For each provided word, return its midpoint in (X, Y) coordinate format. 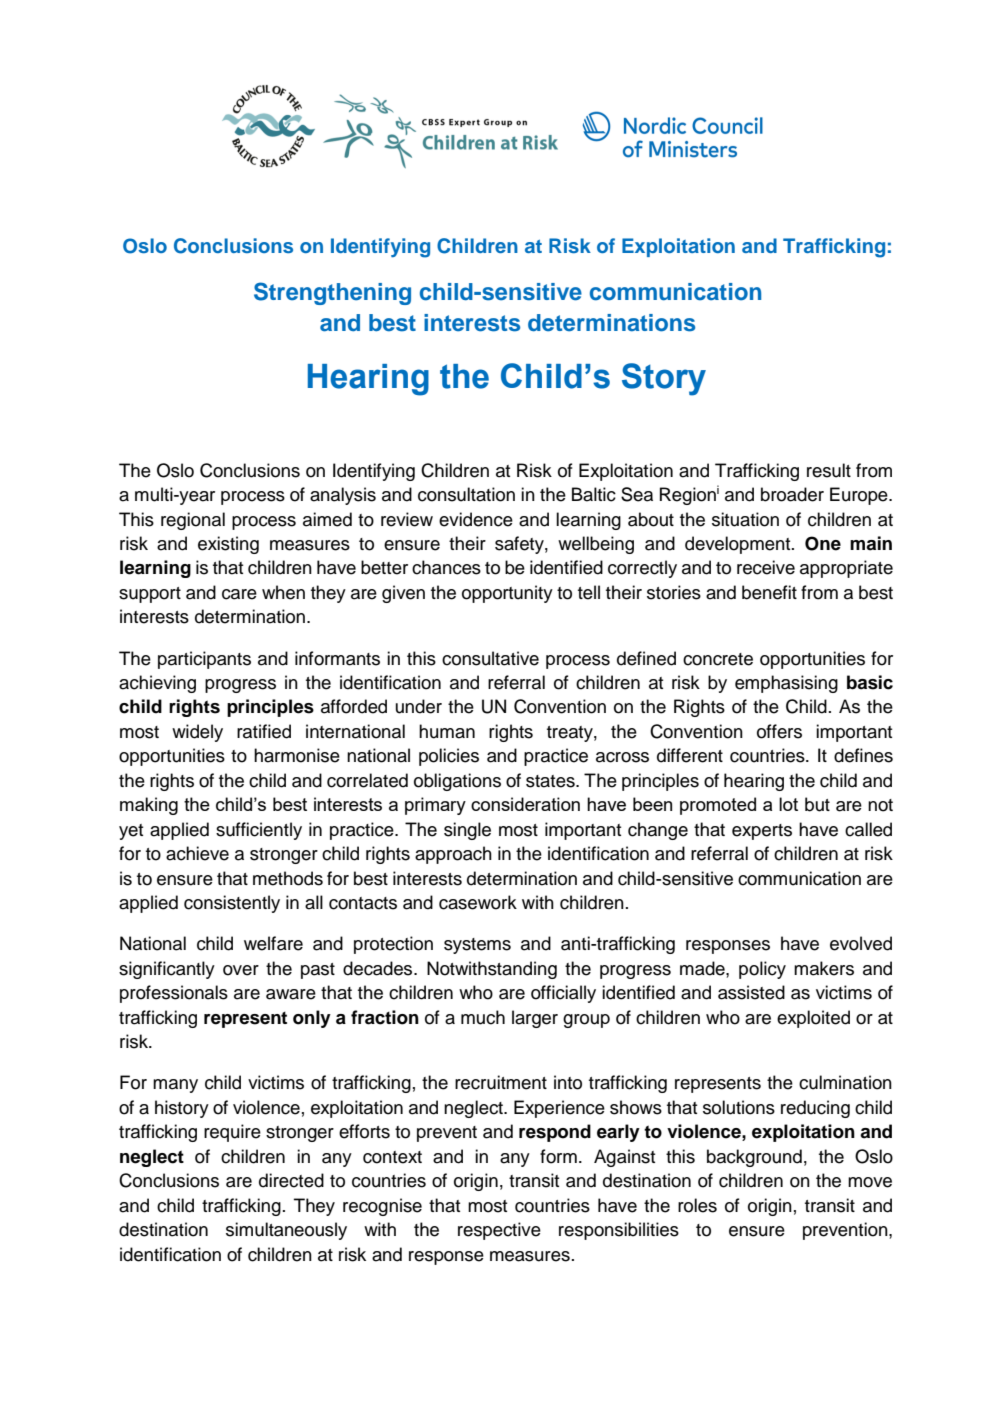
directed (291, 1180)
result (829, 470)
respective (499, 1231)
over (241, 970)
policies (449, 757)
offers (779, 731)
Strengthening (332, 293)
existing (228, 545)
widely (197, 733)
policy (762, 970)
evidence (476, 519)
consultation (466, 494)
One (823, 543)
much (483, 1017)
